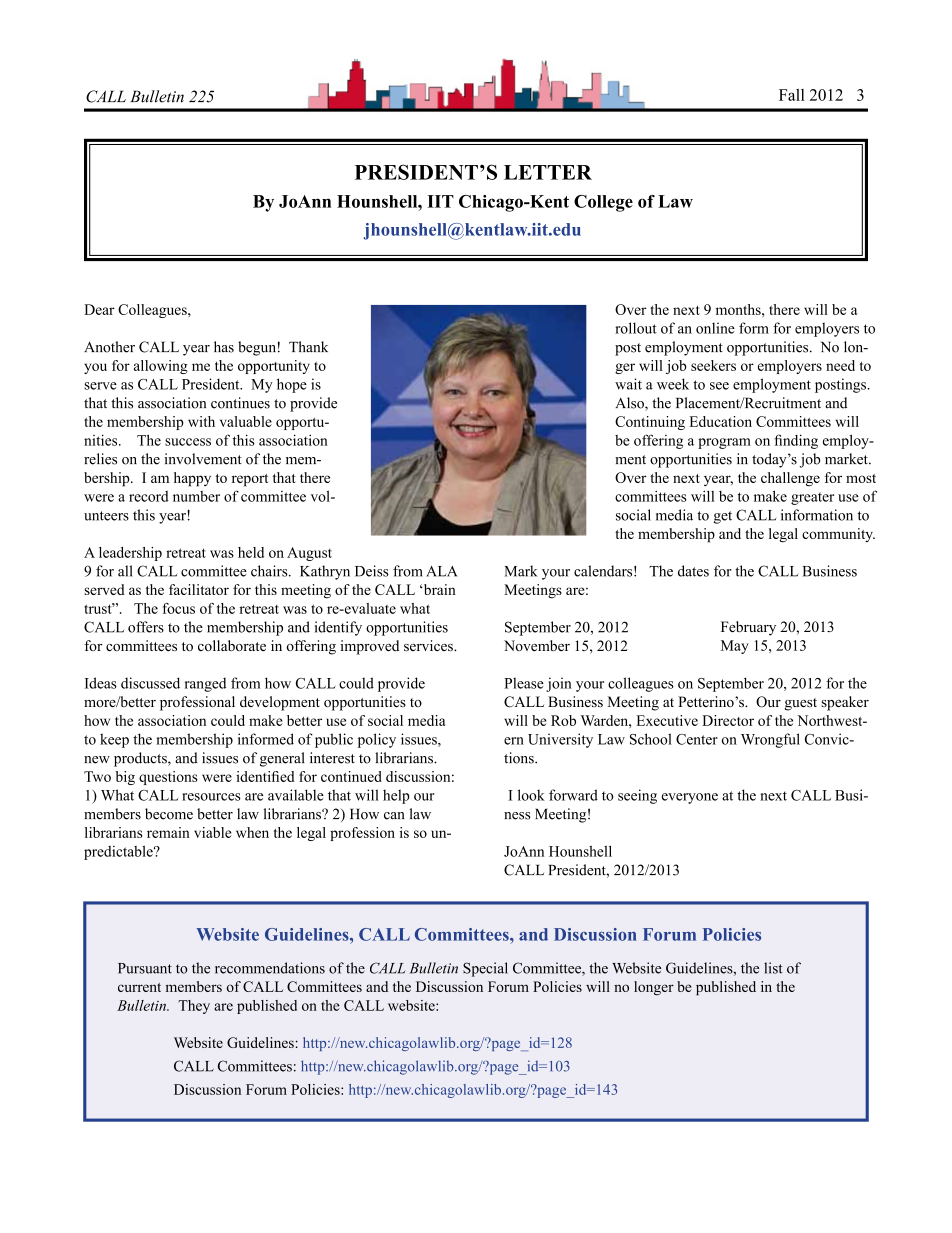 The height and width of the page is (1233, 952). Describe the element at coordinates (792, 95) in the page. I see `Fall` at that location.
